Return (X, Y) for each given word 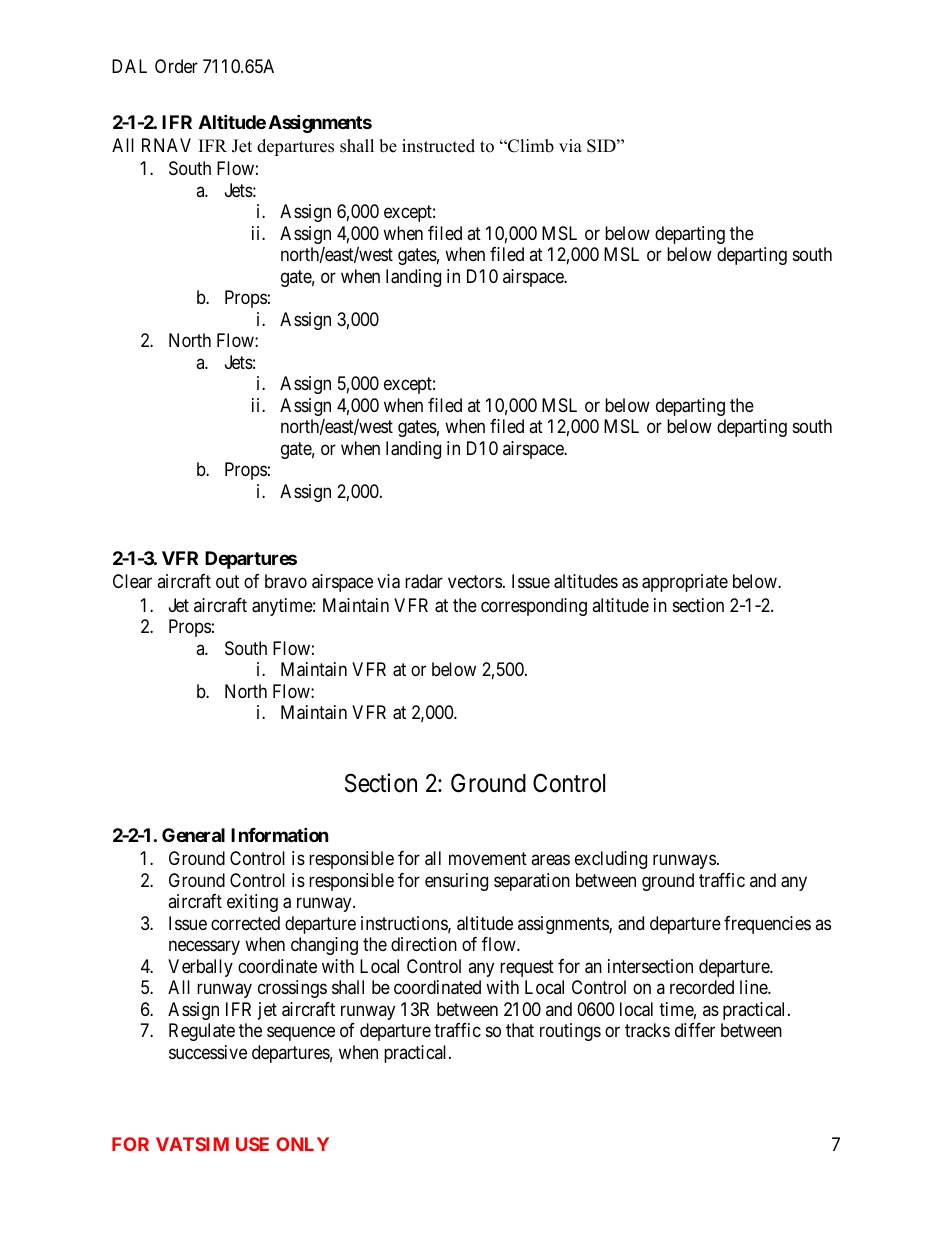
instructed (438, 146)
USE (252, 1144)
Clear (132, 581)
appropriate (685, 583)
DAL (129, 66)
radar (424, 581)
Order (176, 66)
